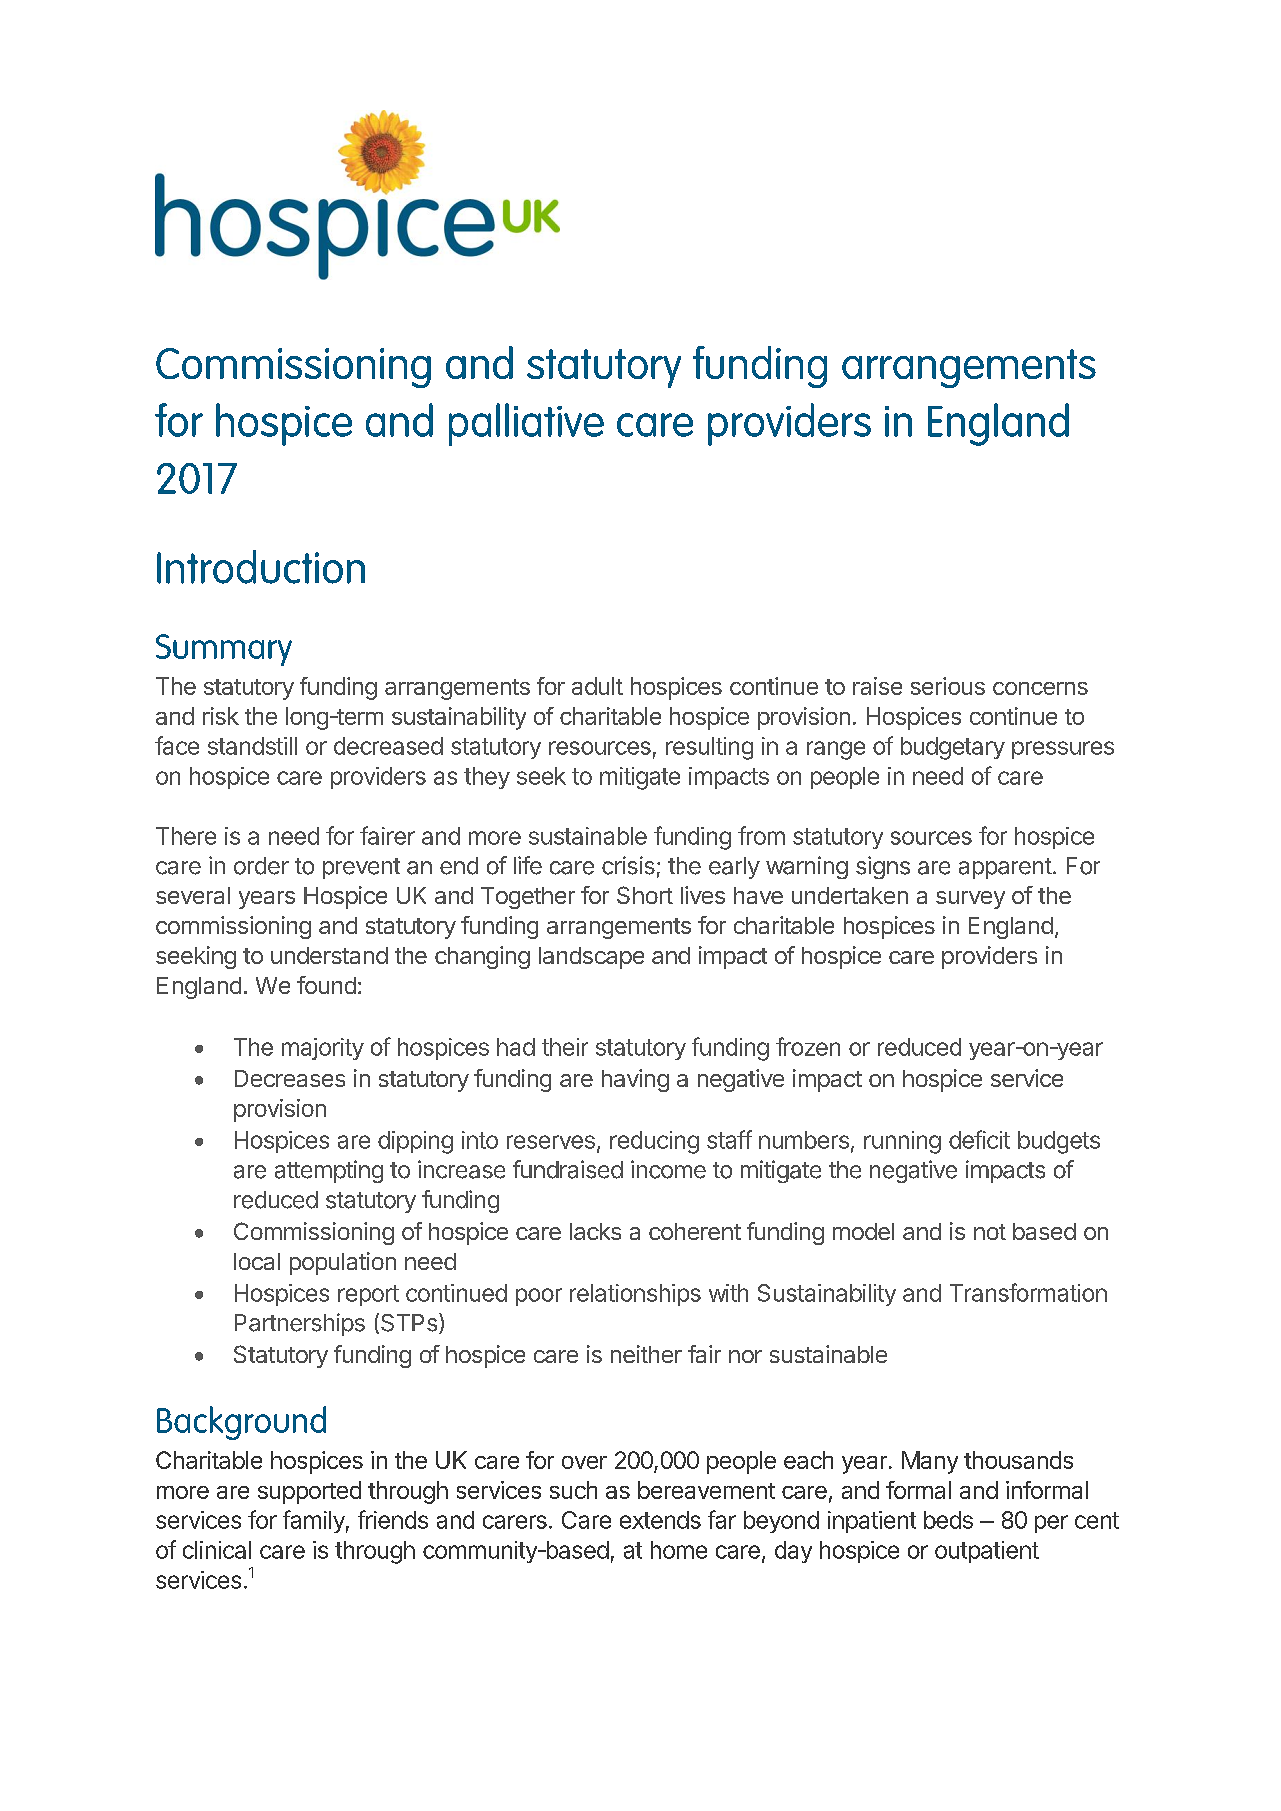 The width and height of the screenshot is (1281, 1811). I want to click on Introduction, so click(261, 567).
